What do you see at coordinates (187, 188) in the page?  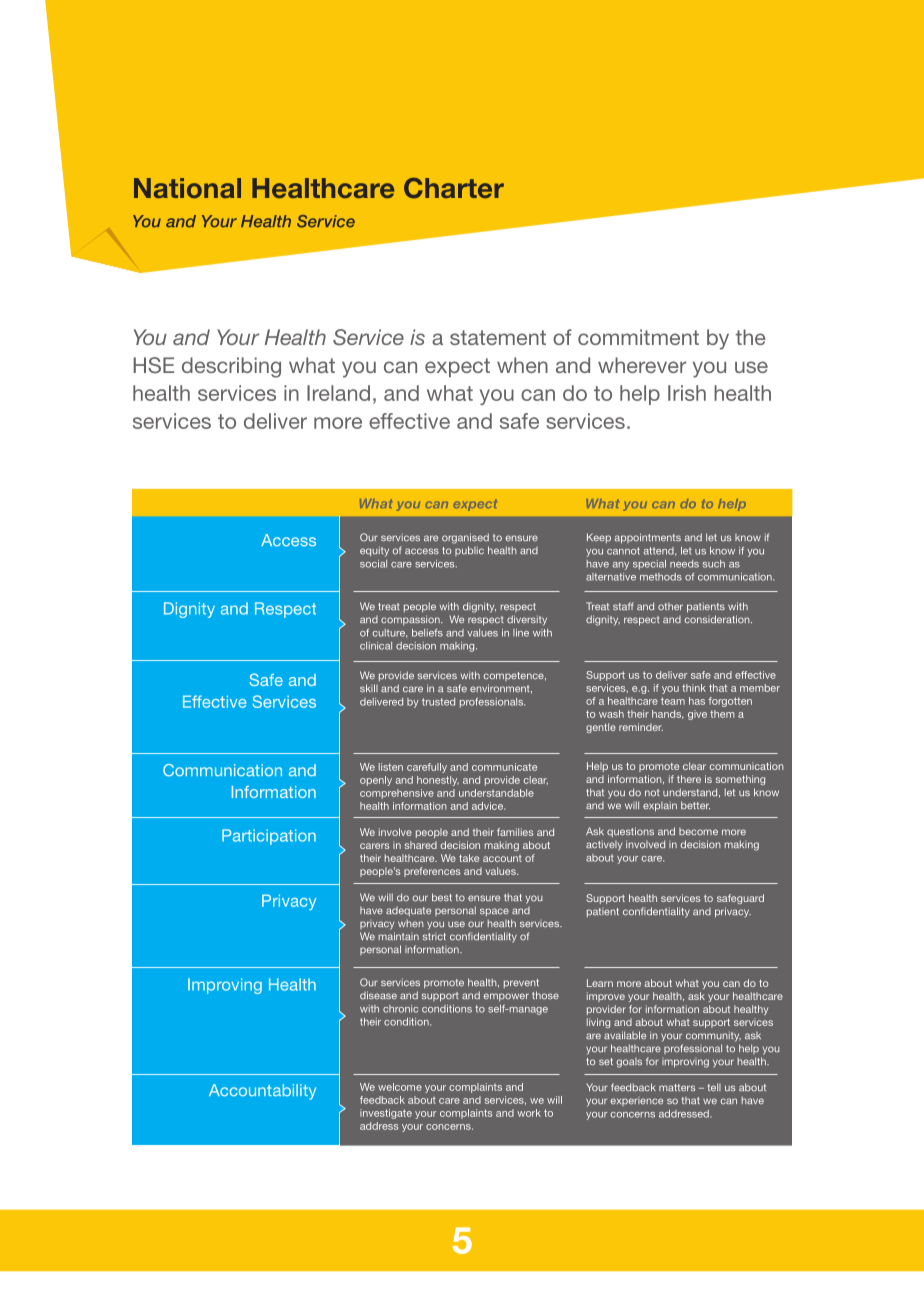 I see `National` at bounding box center [187, 188].
